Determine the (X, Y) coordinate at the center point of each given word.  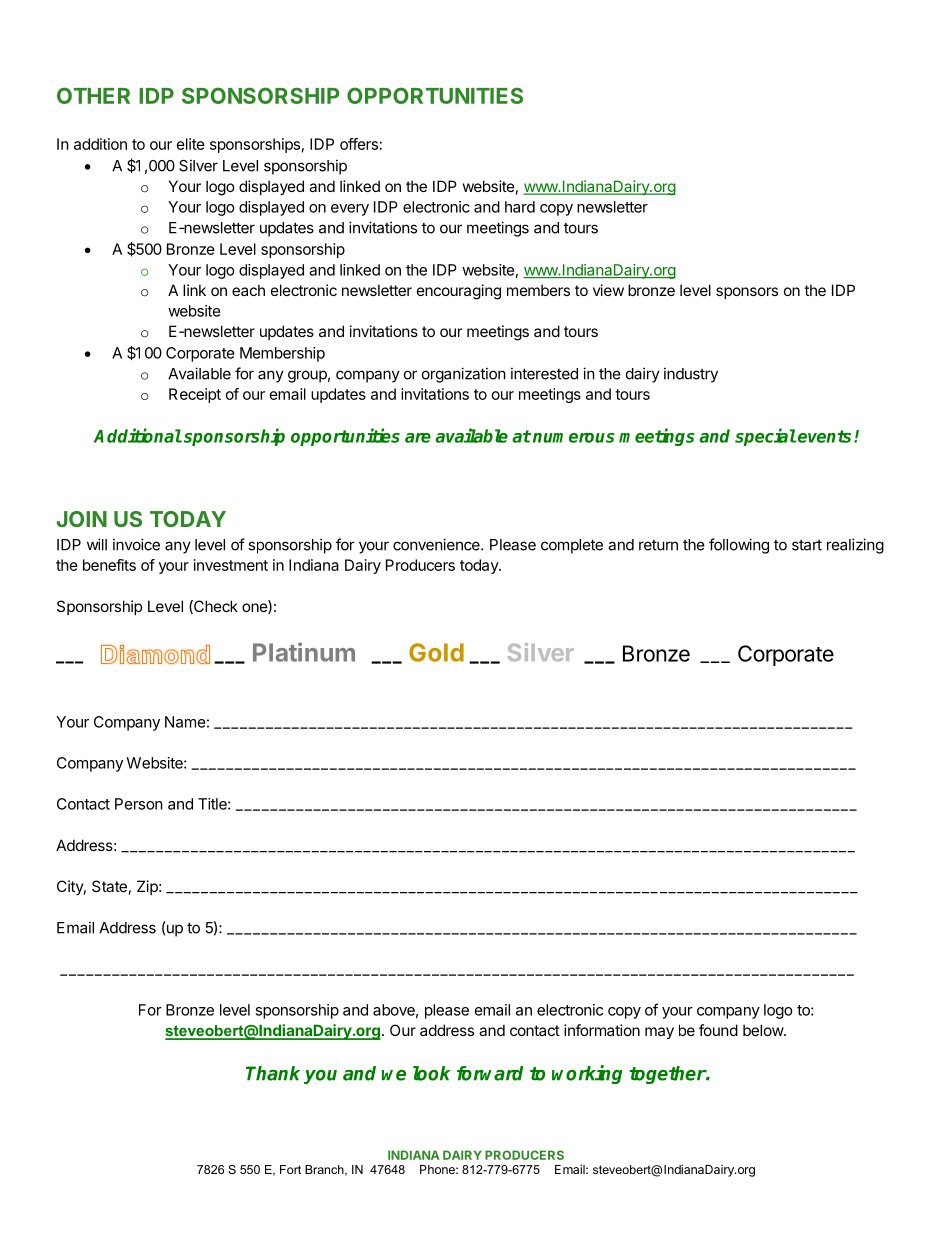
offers (359, 144)
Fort (290, 1169)
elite (191, 144)
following (739, 546)
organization (464, 375)
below (764, 1030)
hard (520, 207)
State (109, 886)
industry (691, 375)
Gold (436, 652)
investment (231, 565)
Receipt (195, 395)
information (602, 1030)
